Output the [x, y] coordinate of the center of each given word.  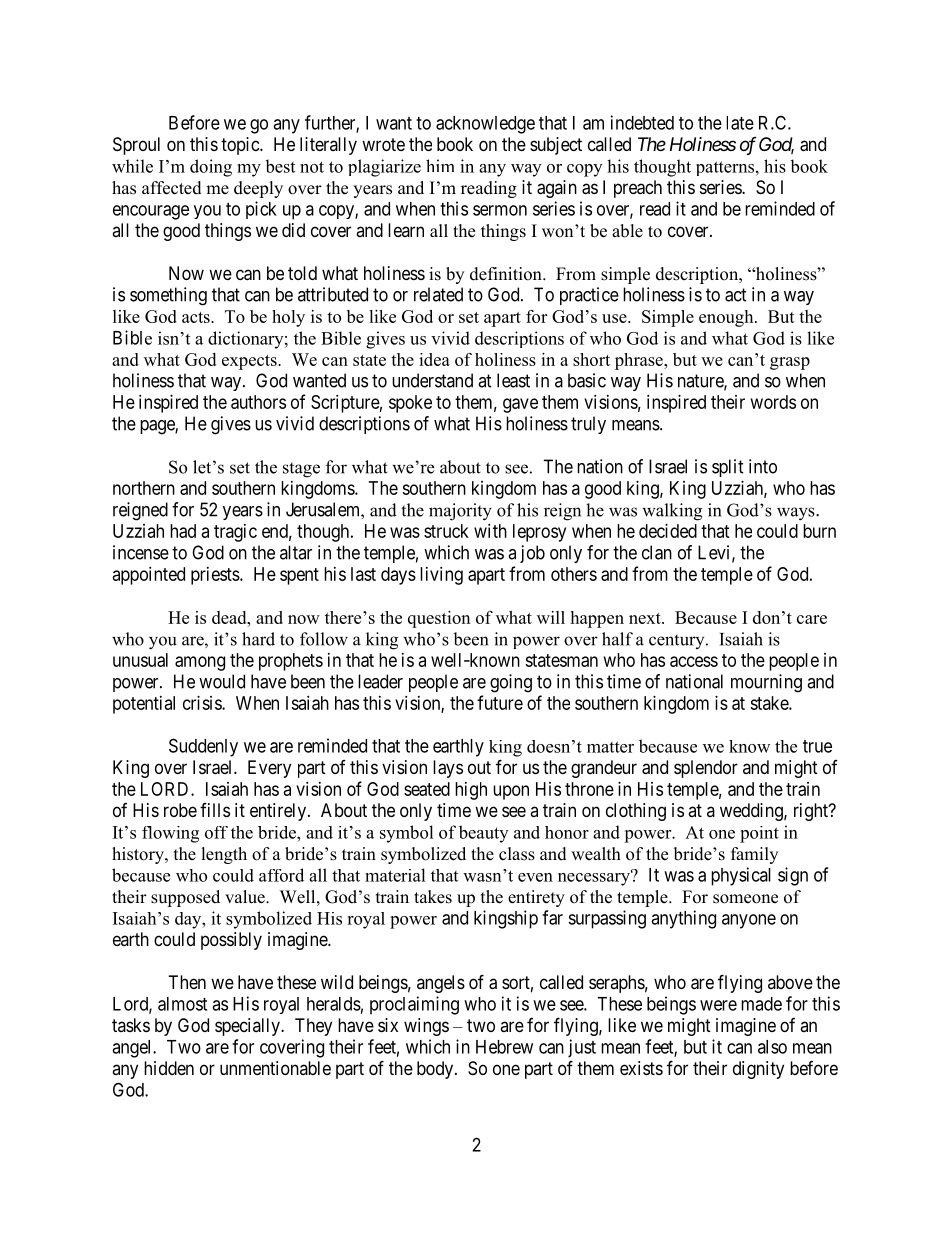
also [772, 1047]
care [812, 619]
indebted [642, 122]
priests [216, 576]
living [441, 576]
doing [211, 168]
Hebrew [504, 1047]
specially [248, 1027]
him [440, 165]
